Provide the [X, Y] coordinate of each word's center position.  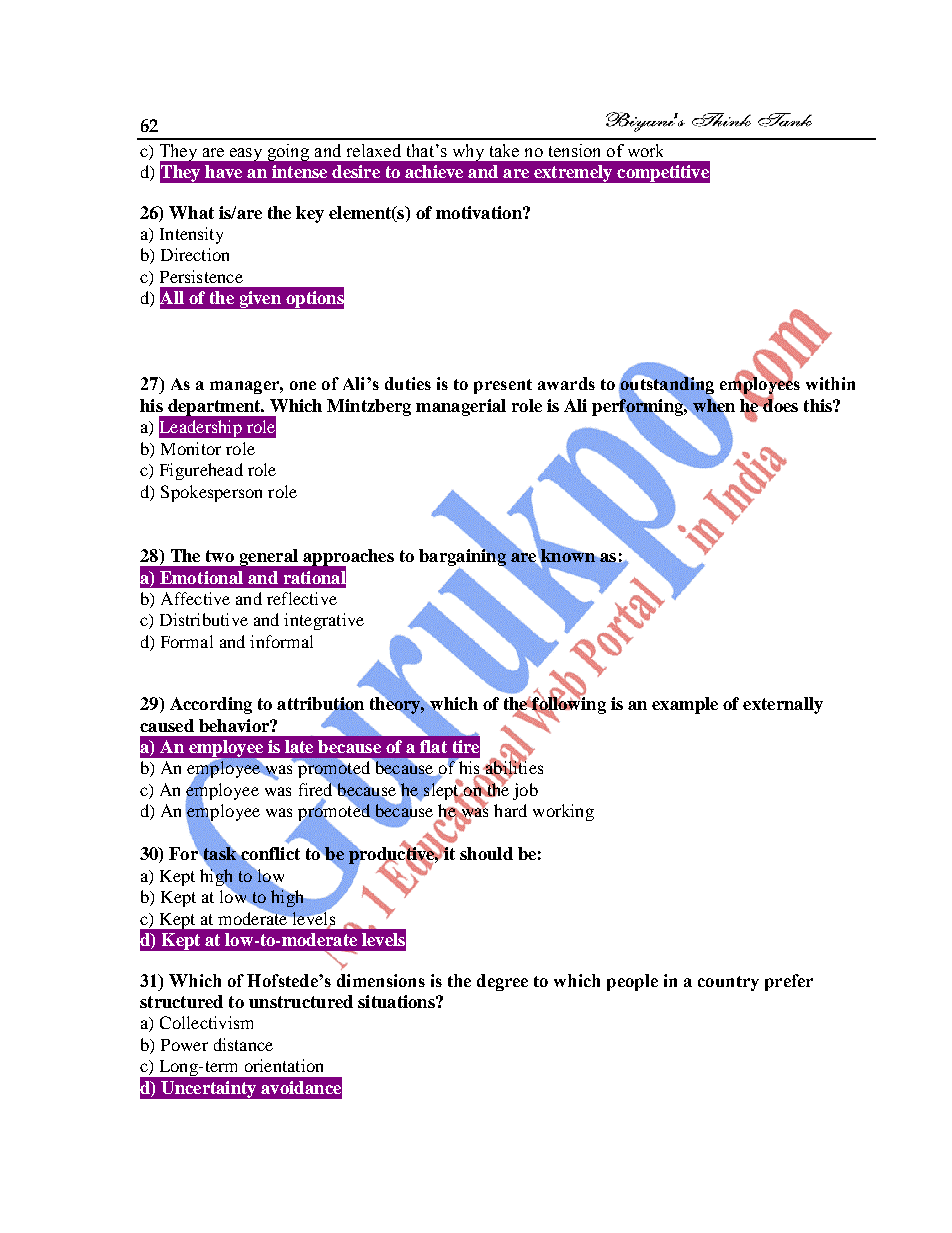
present [503, 386]
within [830, 383]
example [685, 705]
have [223, 171]
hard [510, 810]
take [504, 150]
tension [574, 150]
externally [783, 705]
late [299, 746]
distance [243, 1044]
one [303, 385]
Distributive [204, 619]
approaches [347, 559]
